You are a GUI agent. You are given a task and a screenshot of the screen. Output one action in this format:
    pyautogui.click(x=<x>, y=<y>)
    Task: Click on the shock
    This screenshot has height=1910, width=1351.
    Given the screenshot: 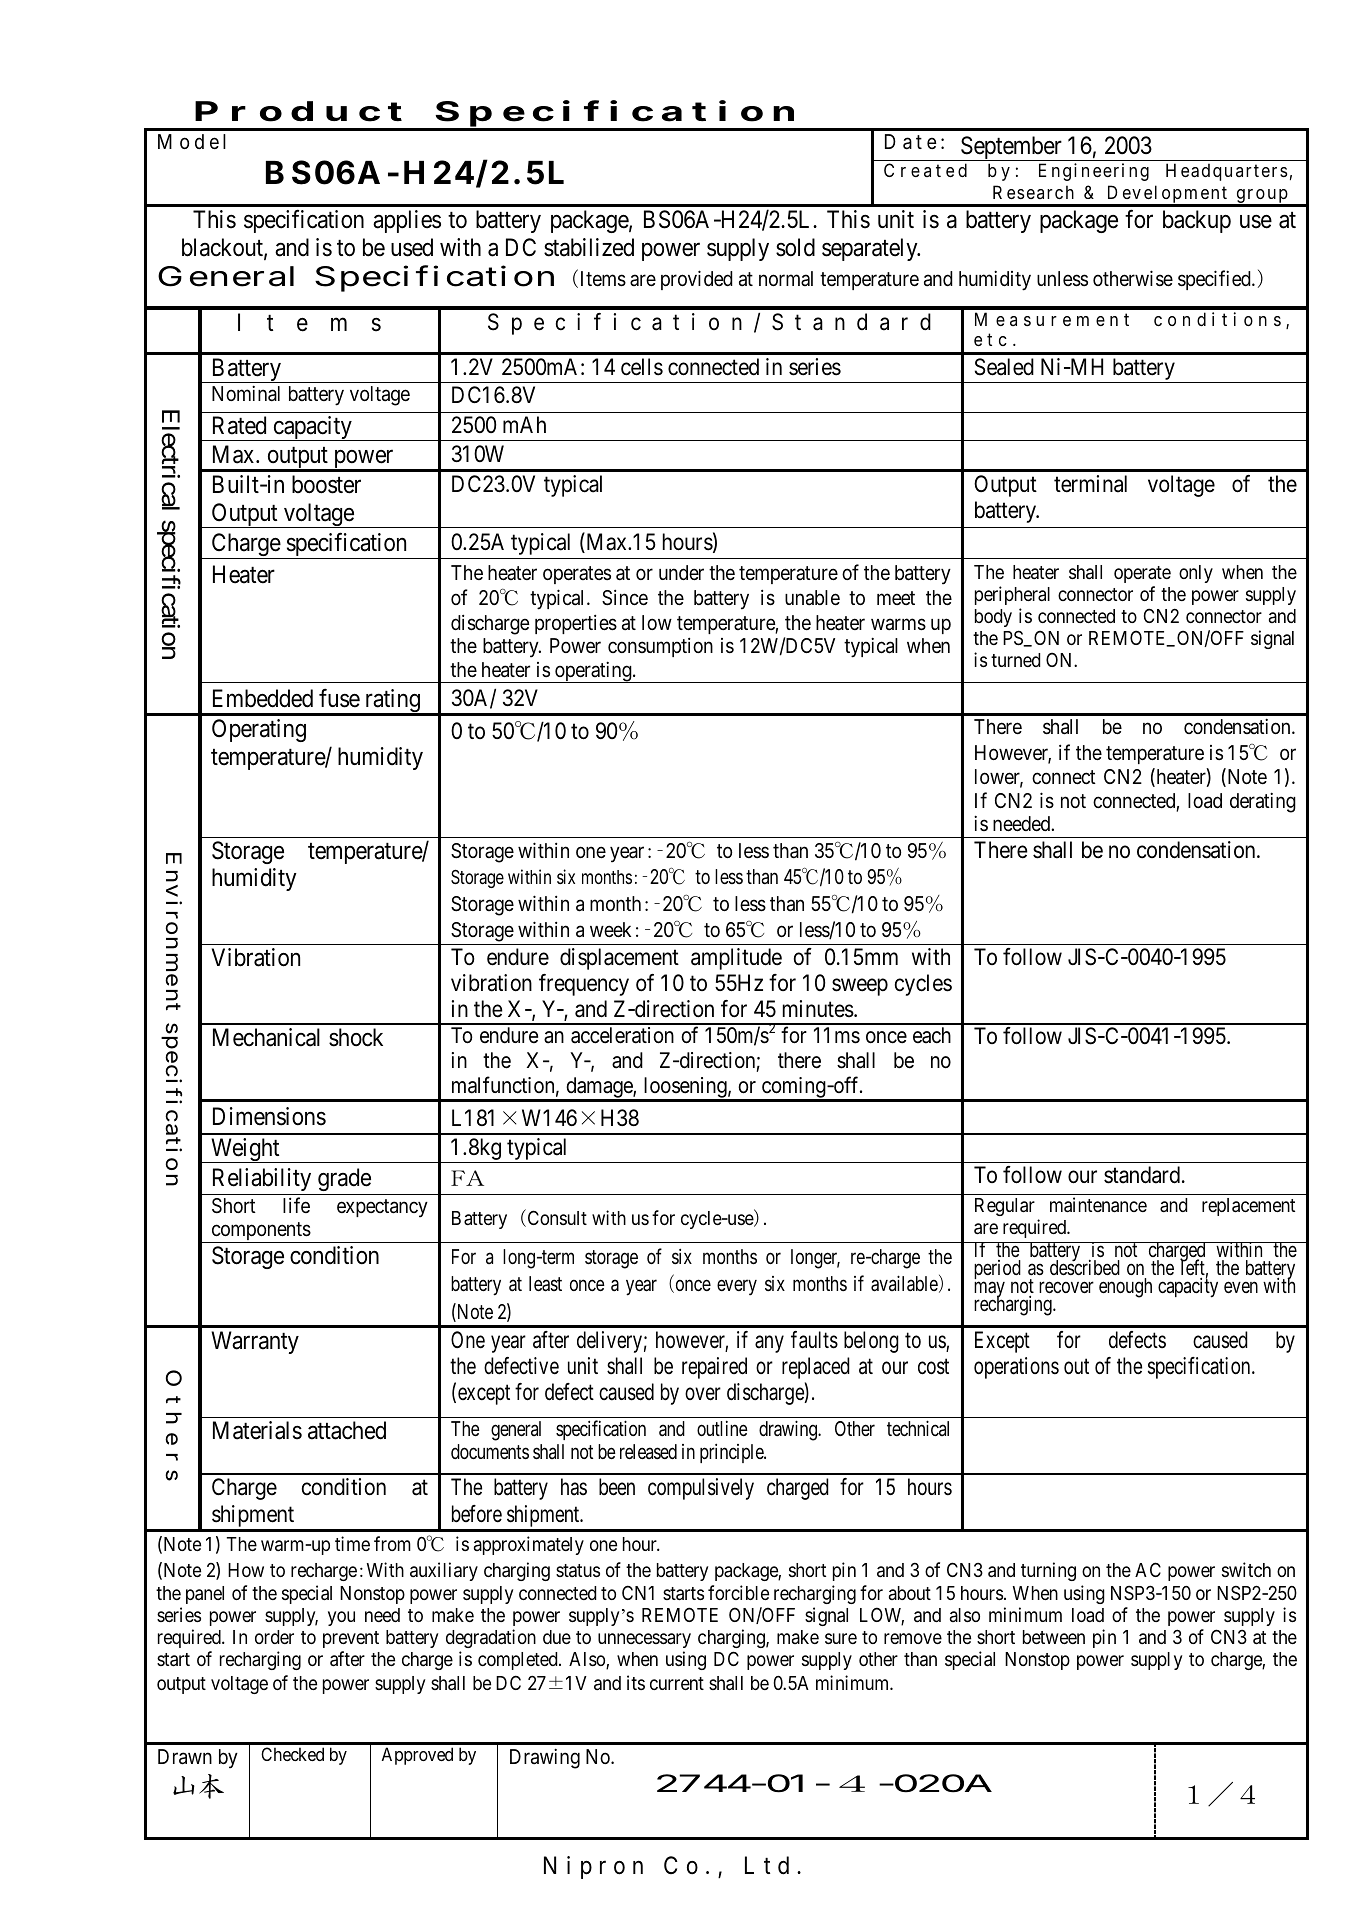 What is the action you would take?
    pyautogui.click(x=356, y=1037)
